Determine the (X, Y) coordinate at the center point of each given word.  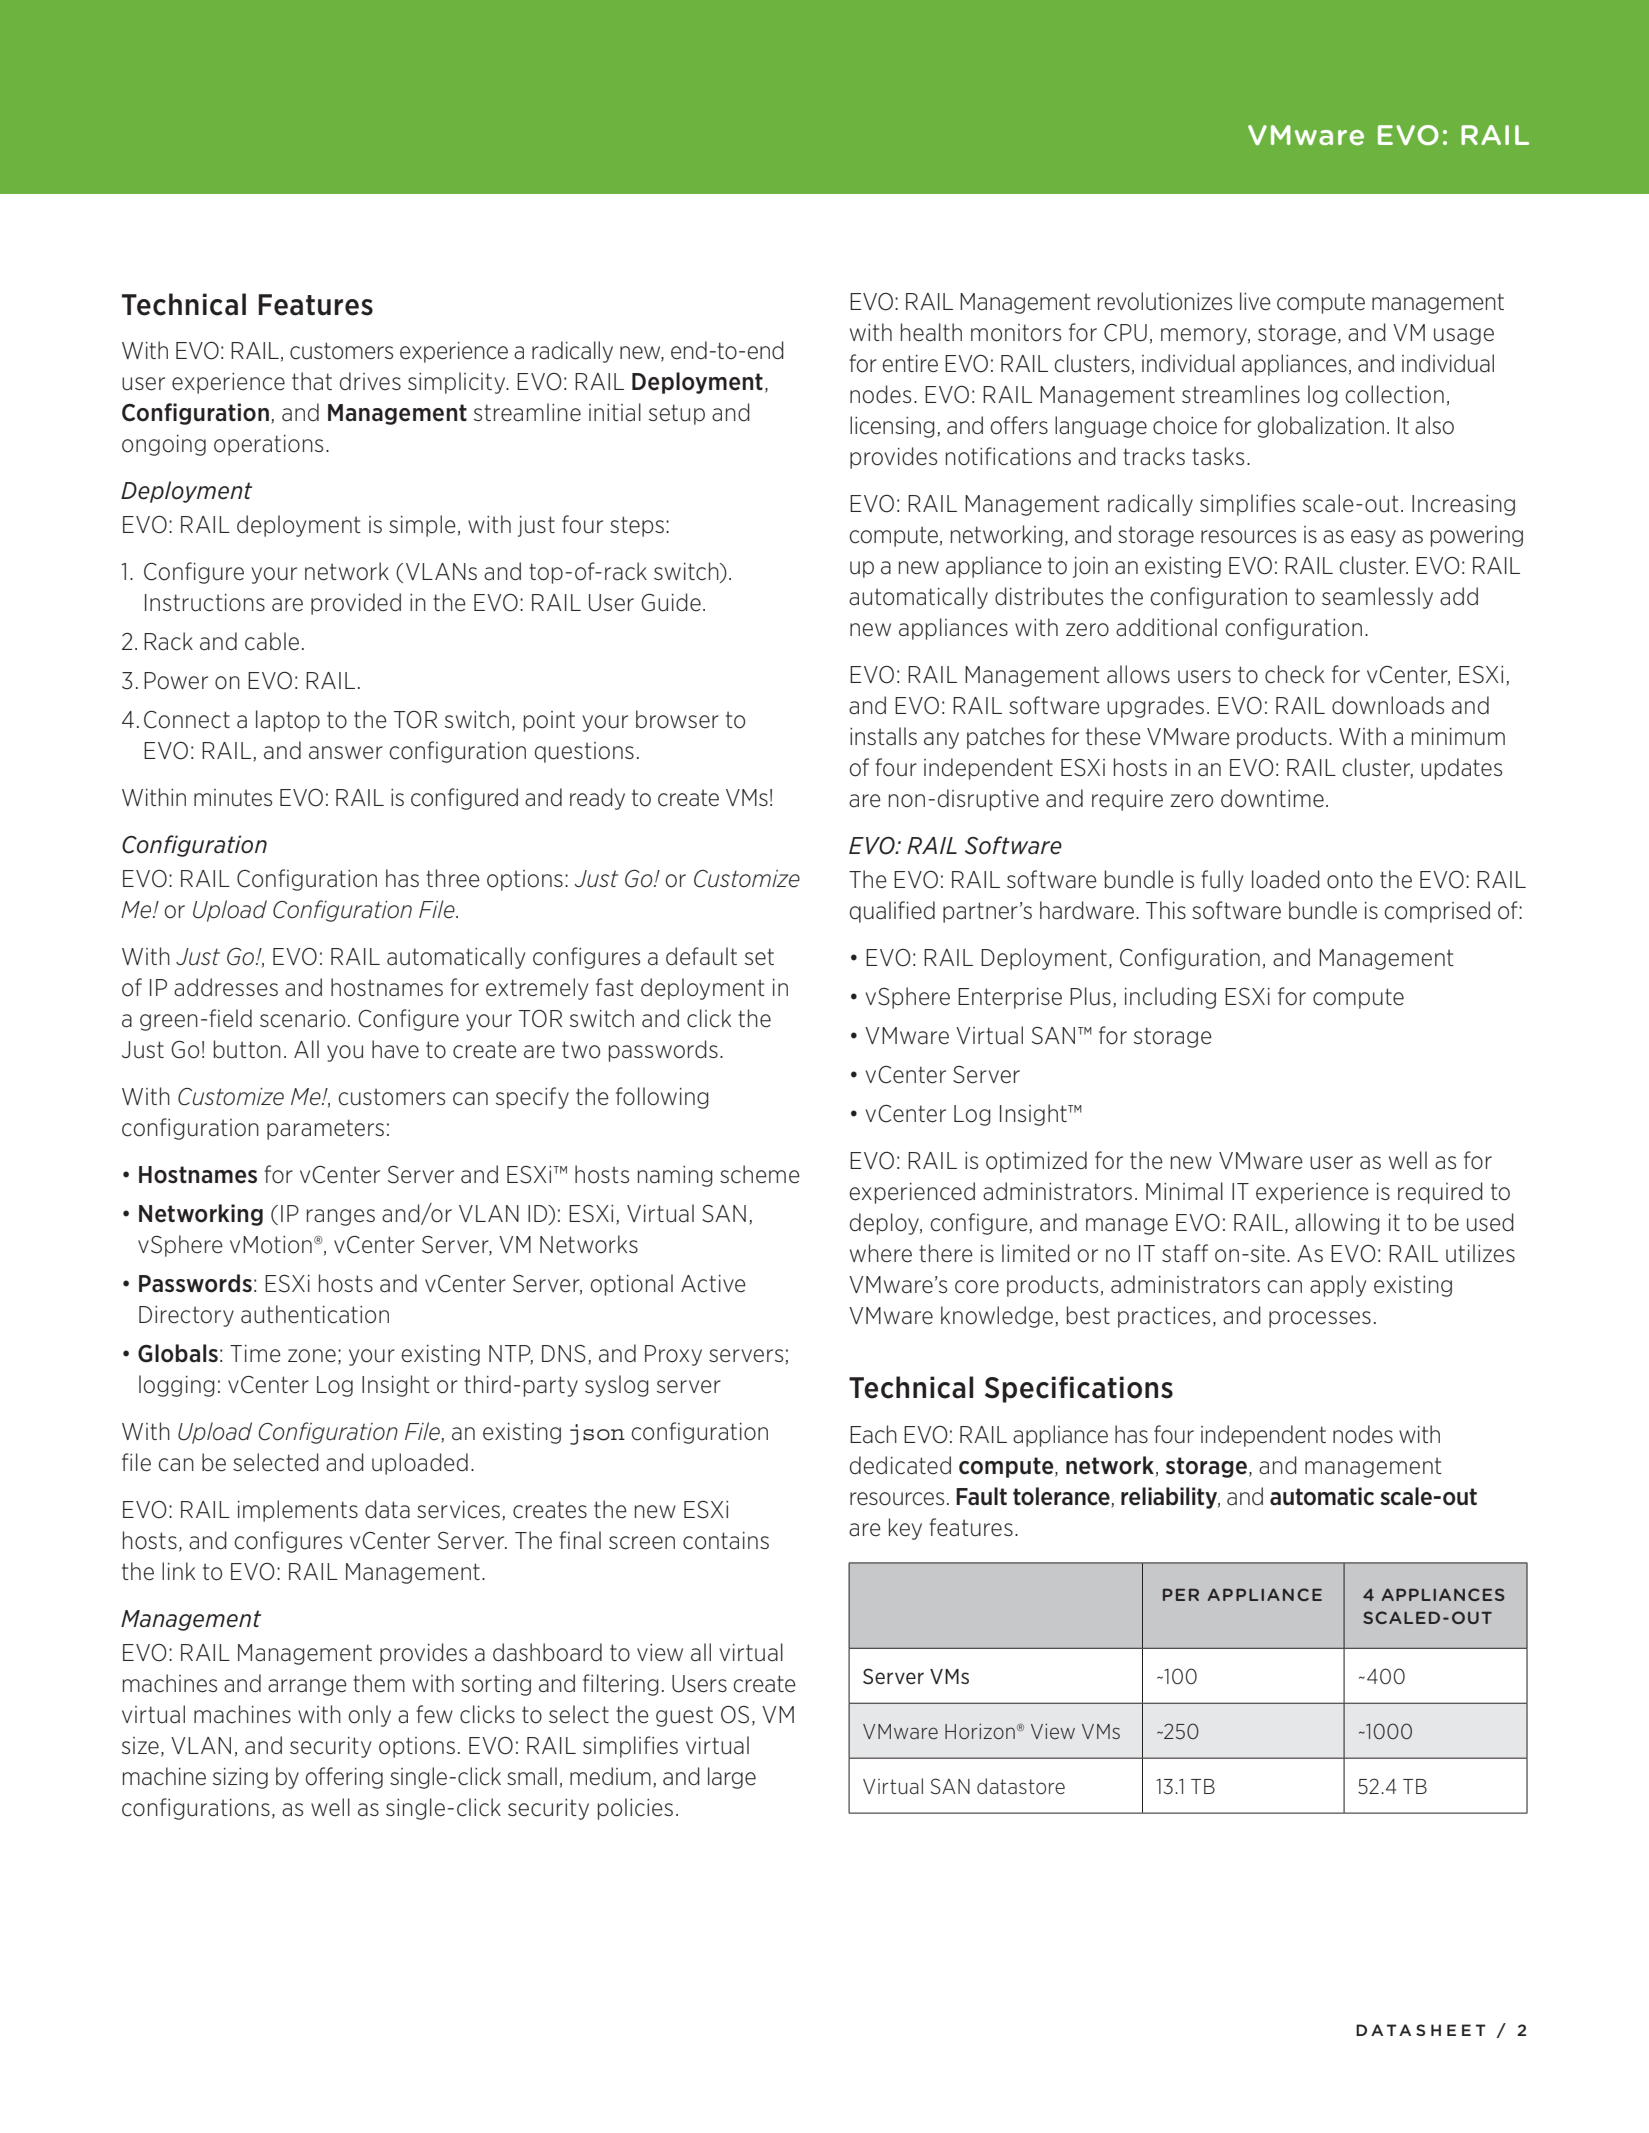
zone (312, 1356)
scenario (302, 1019)
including (1170, 998)
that (312, 381)
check (1294, 674)
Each (873, 1434)
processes (1320, 1319)
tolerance (1061, 1496)
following (662, 1098)
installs (883, 736)
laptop (288, 721)
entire (910, 364)
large (732, 1778)
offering (344, 1778)
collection (1395, 394)
